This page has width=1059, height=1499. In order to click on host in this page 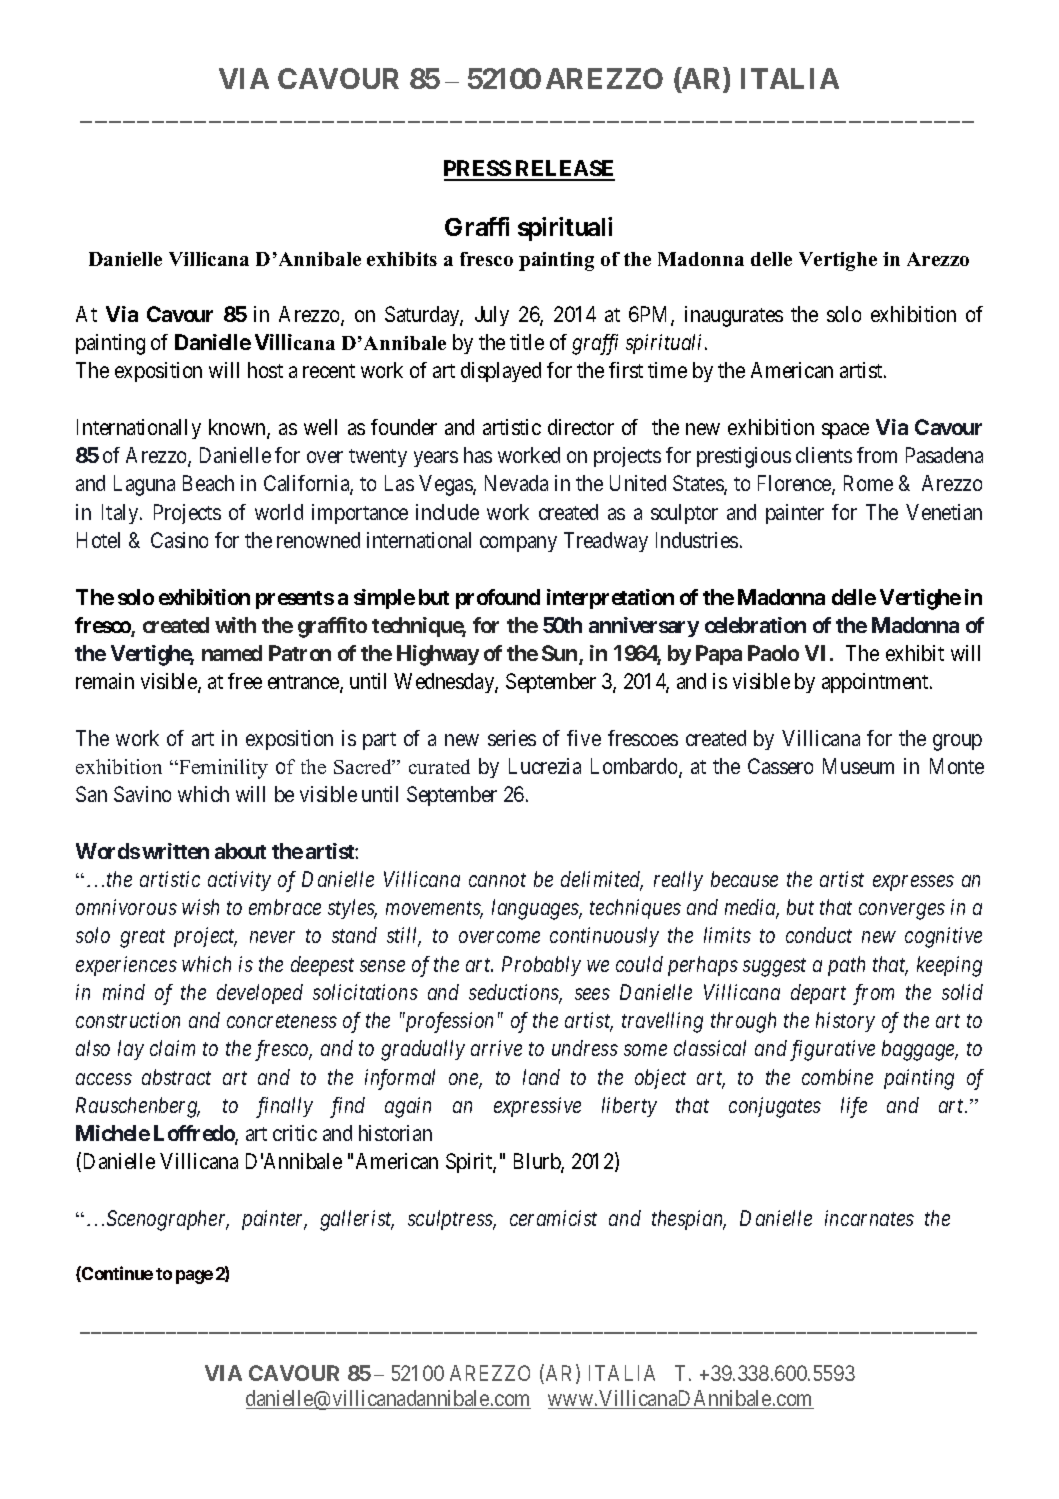, I will do `click(265, 370)`.
